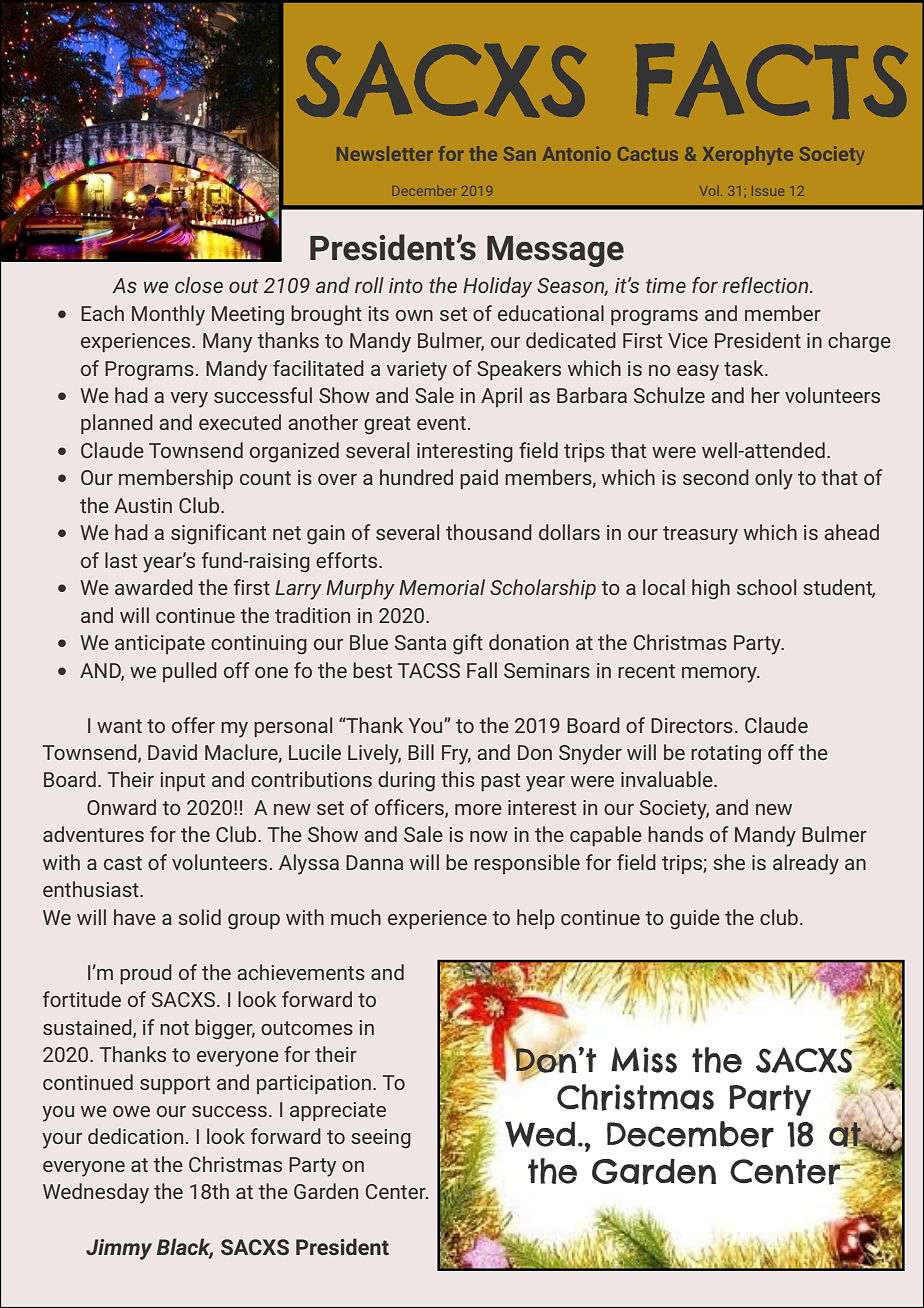  Describe the element at coordinates (385, 153) in the screenshot. I see `Newsletter` at that location.
